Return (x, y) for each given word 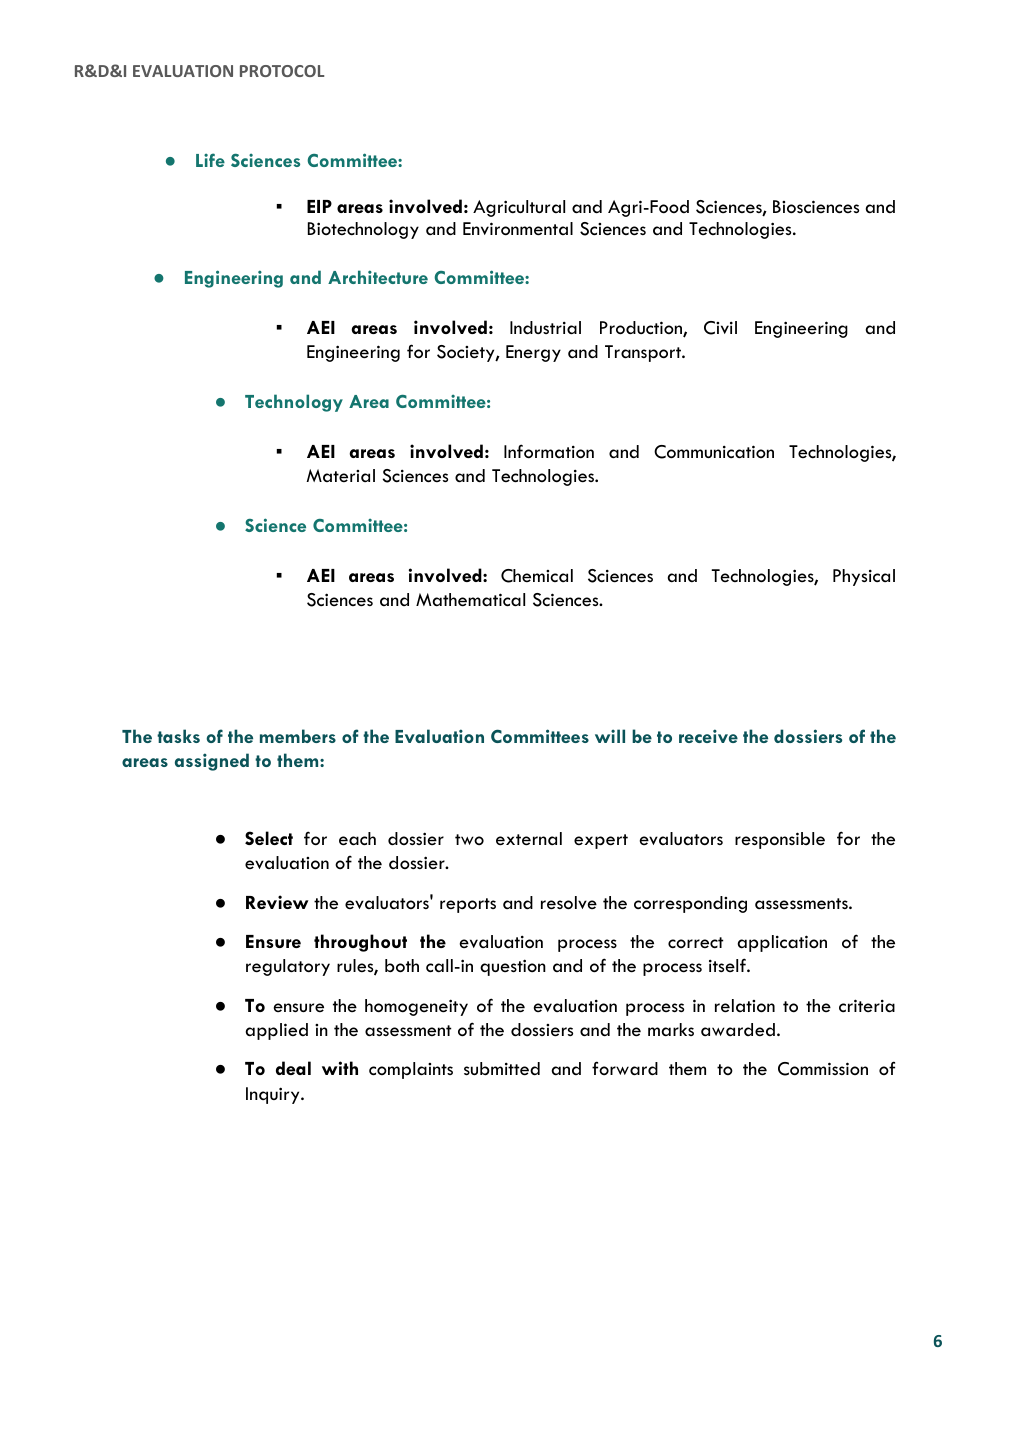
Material (340, 475)
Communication (714, 452)
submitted (502, 1069)
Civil (720, 328)
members (298, 736)
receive (708, 736)
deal (293, 1068)
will (610, 736)
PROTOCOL (282, 71)
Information (549, 451)
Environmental (518, 229)
